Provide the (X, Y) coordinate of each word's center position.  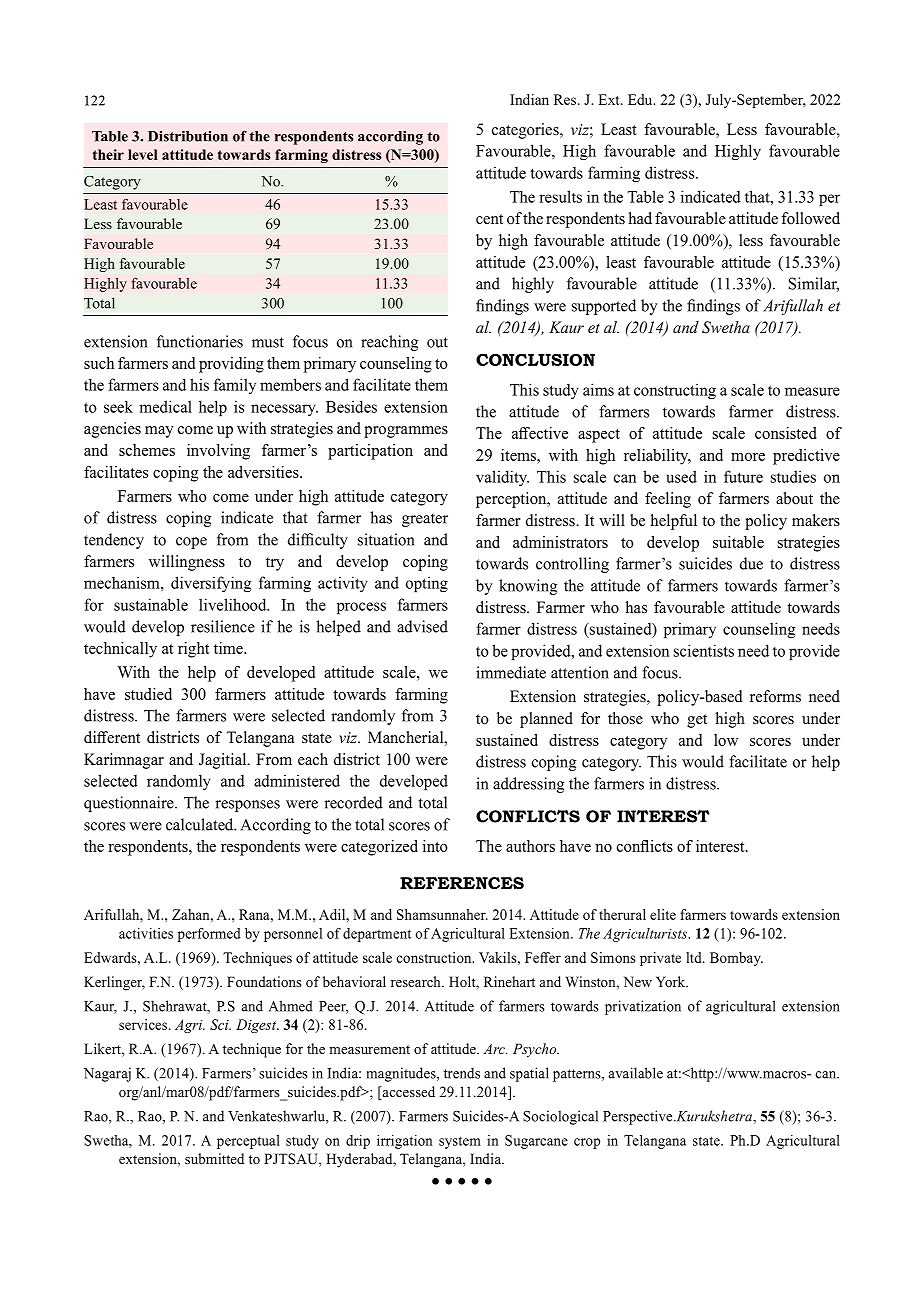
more (748, 457)
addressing (528, 785)
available (636, 1073)
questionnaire (130, 804)
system (460, 1142)
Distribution (188, 136)
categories (526, 131)
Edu (641, 99)
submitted (214, 1158)
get (697, 721)
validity (502, 478)
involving (218, 452)
